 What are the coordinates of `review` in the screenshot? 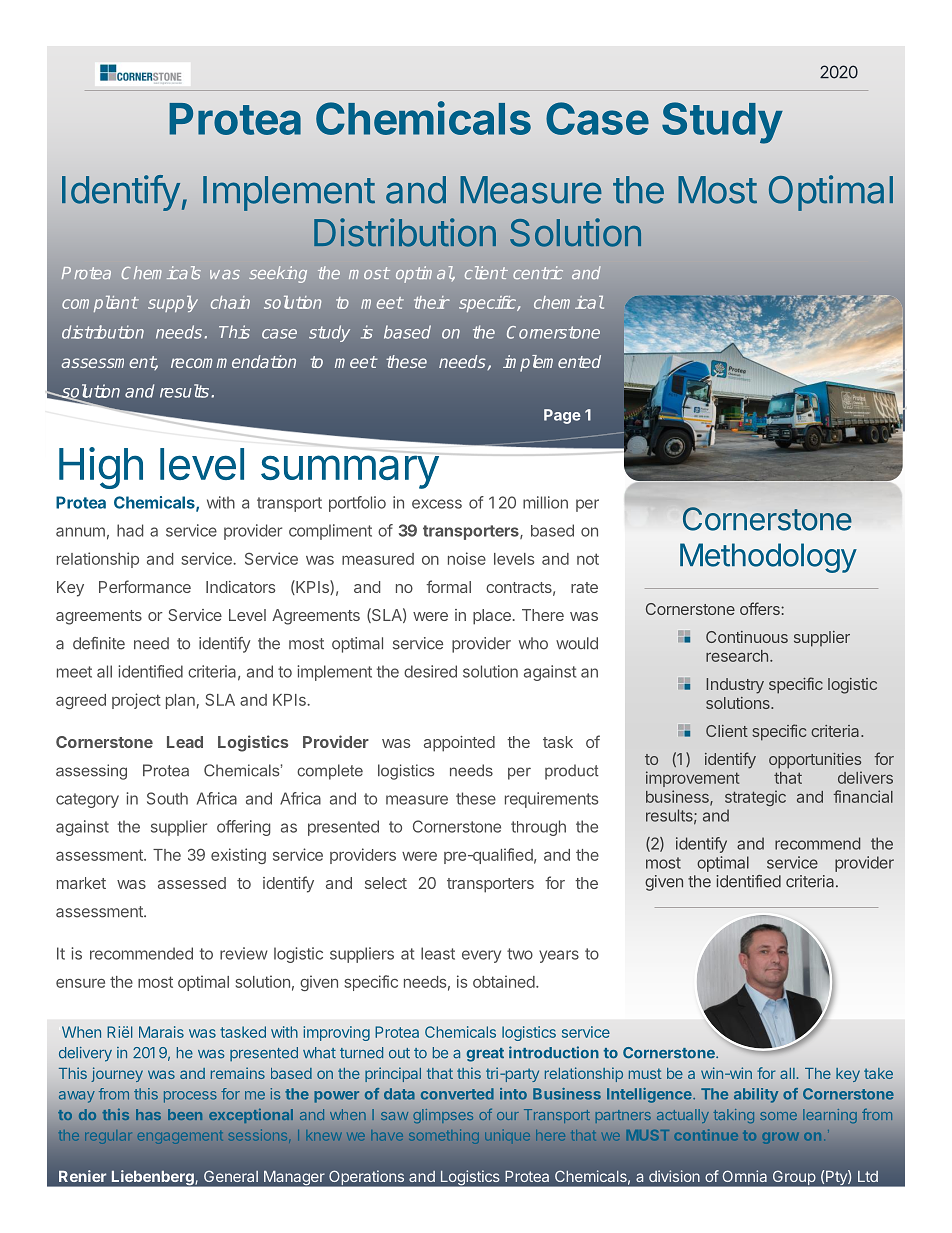 It's located at (244, 953).
